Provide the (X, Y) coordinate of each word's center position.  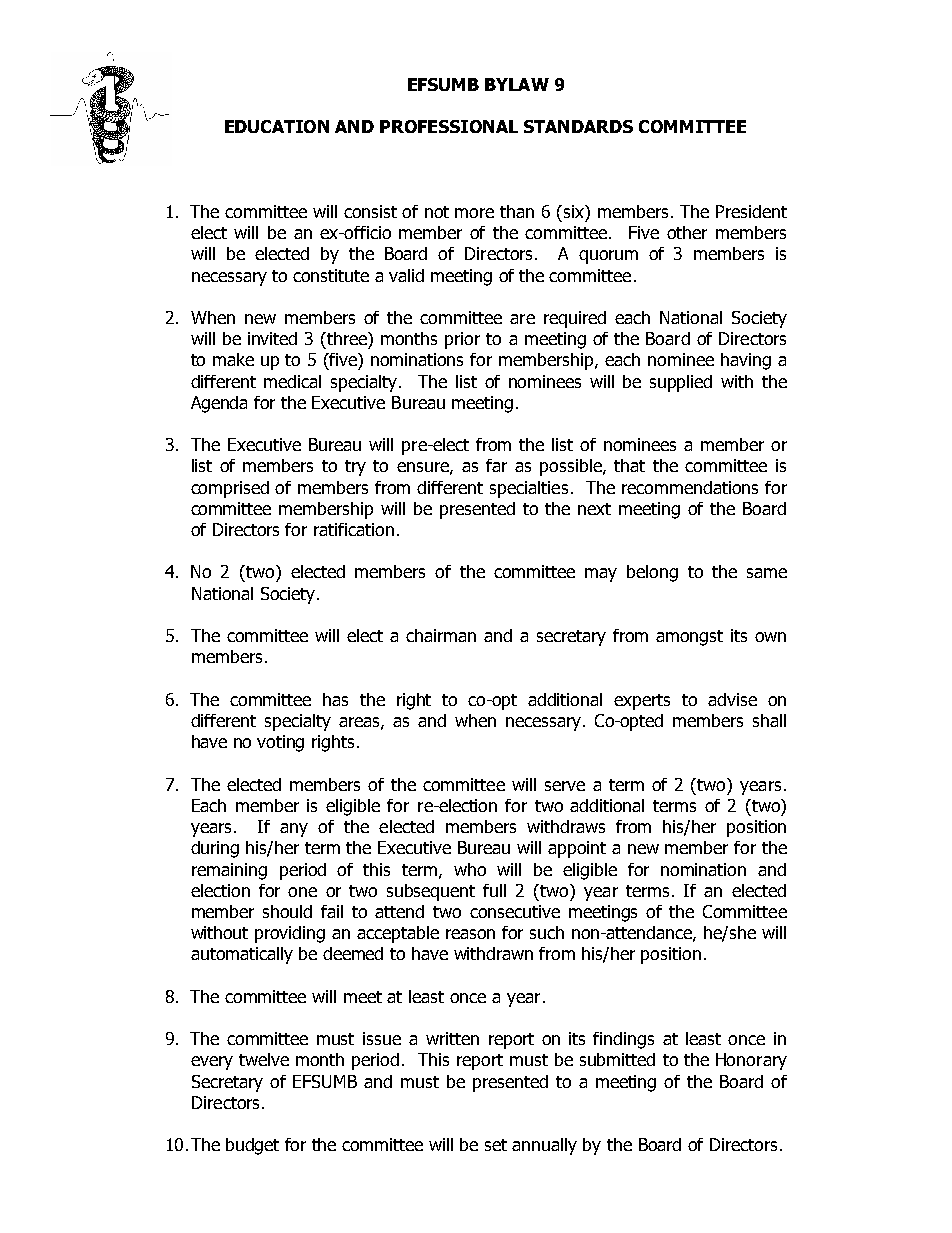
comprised (230, 489)
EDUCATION (277, 126)
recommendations (690, 487)
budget (252, 1146)
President (751, 211)
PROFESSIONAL (449, 126)
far (496, 465)
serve (565, 786)
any (294, 830)
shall (769, 720)
